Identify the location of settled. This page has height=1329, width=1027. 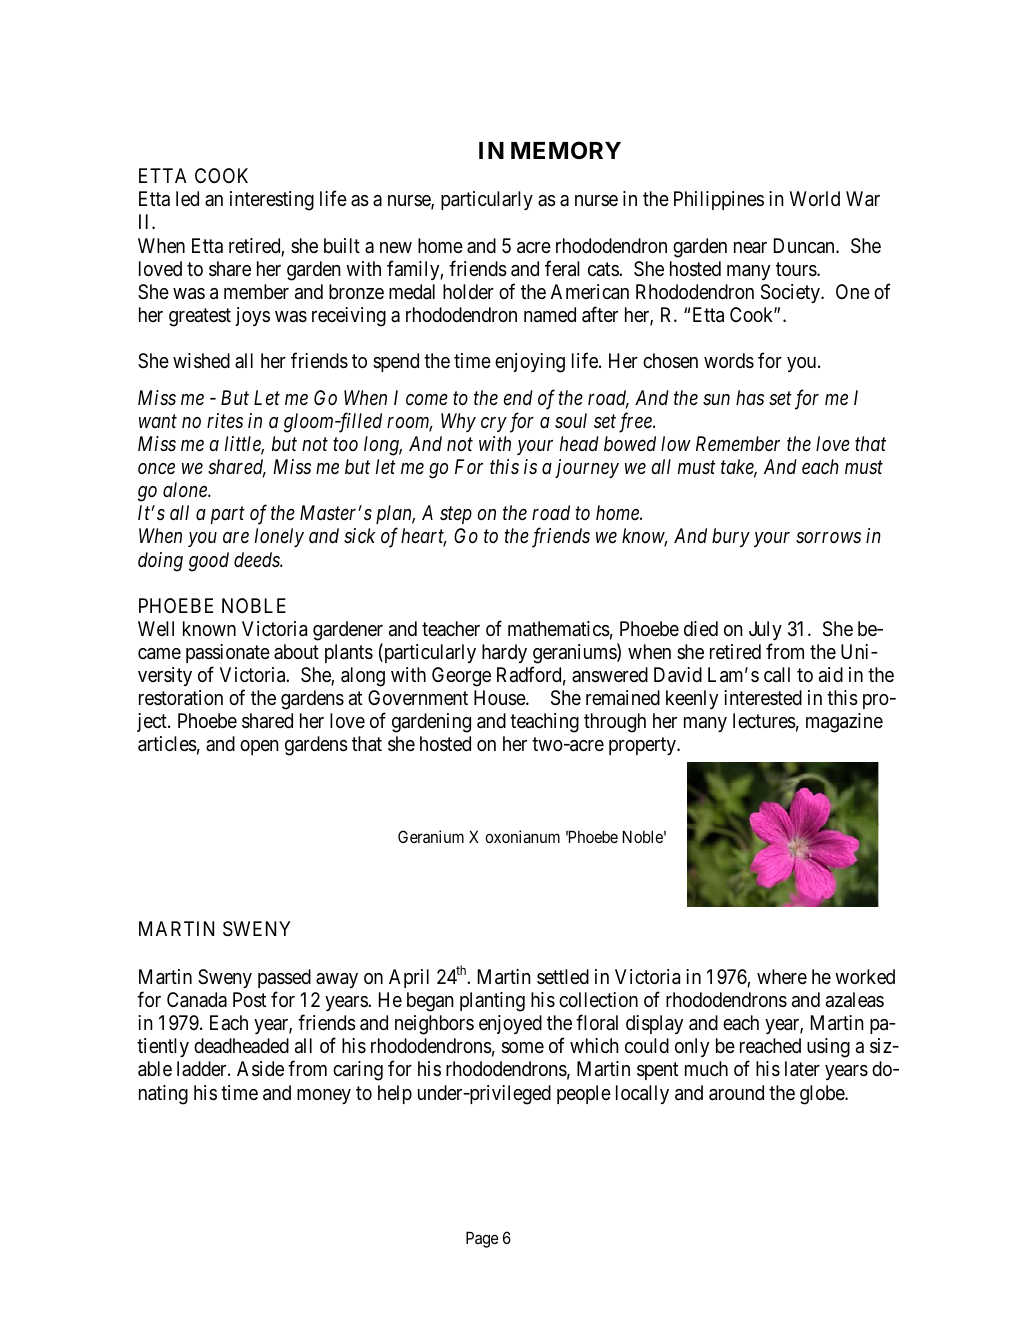
(563, 976).
